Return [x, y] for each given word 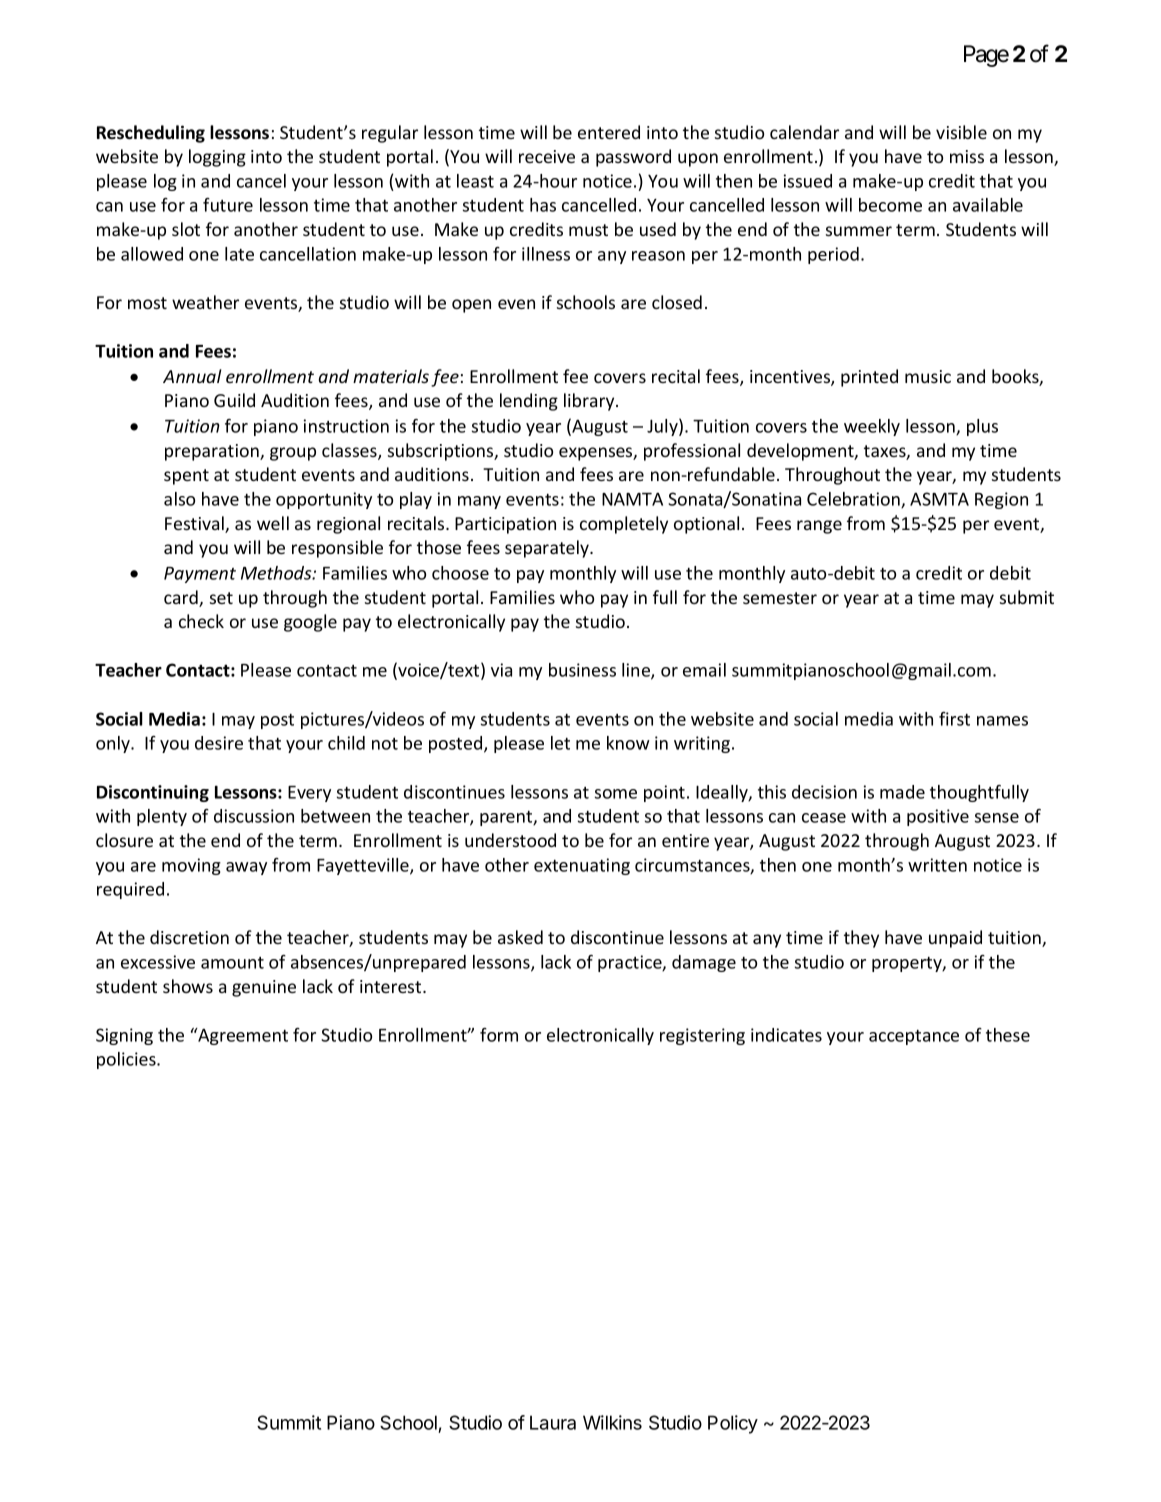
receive [547, 156]
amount [232, 963]
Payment [200, 575]
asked [520, 937]
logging [217, 158]
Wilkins [612, 1422]
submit [1027, 597]
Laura [553, 1422]
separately [548, 549]
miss [967, 156]
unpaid [955, 939]
